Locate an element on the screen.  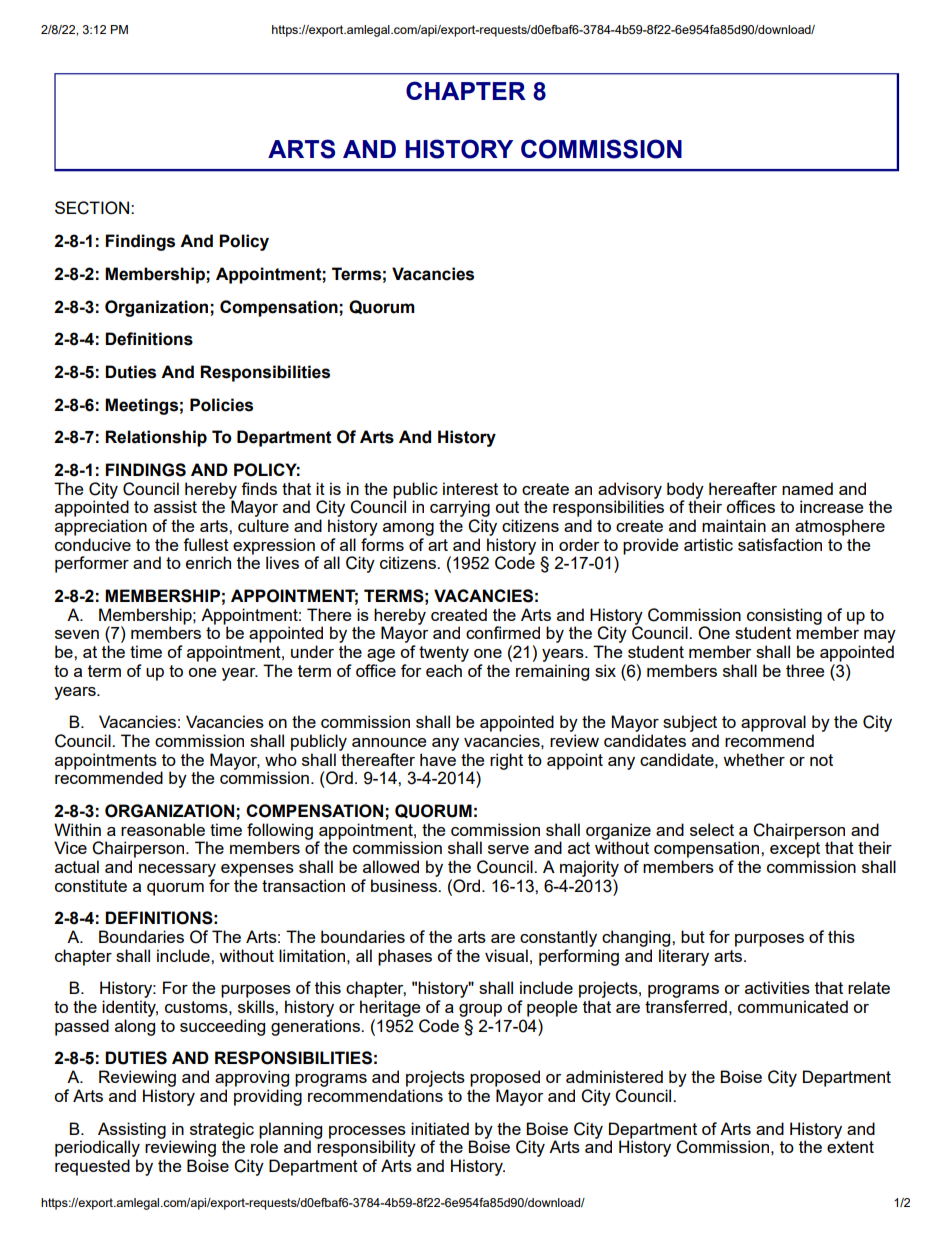
named is located at coordinates (807, 488).
